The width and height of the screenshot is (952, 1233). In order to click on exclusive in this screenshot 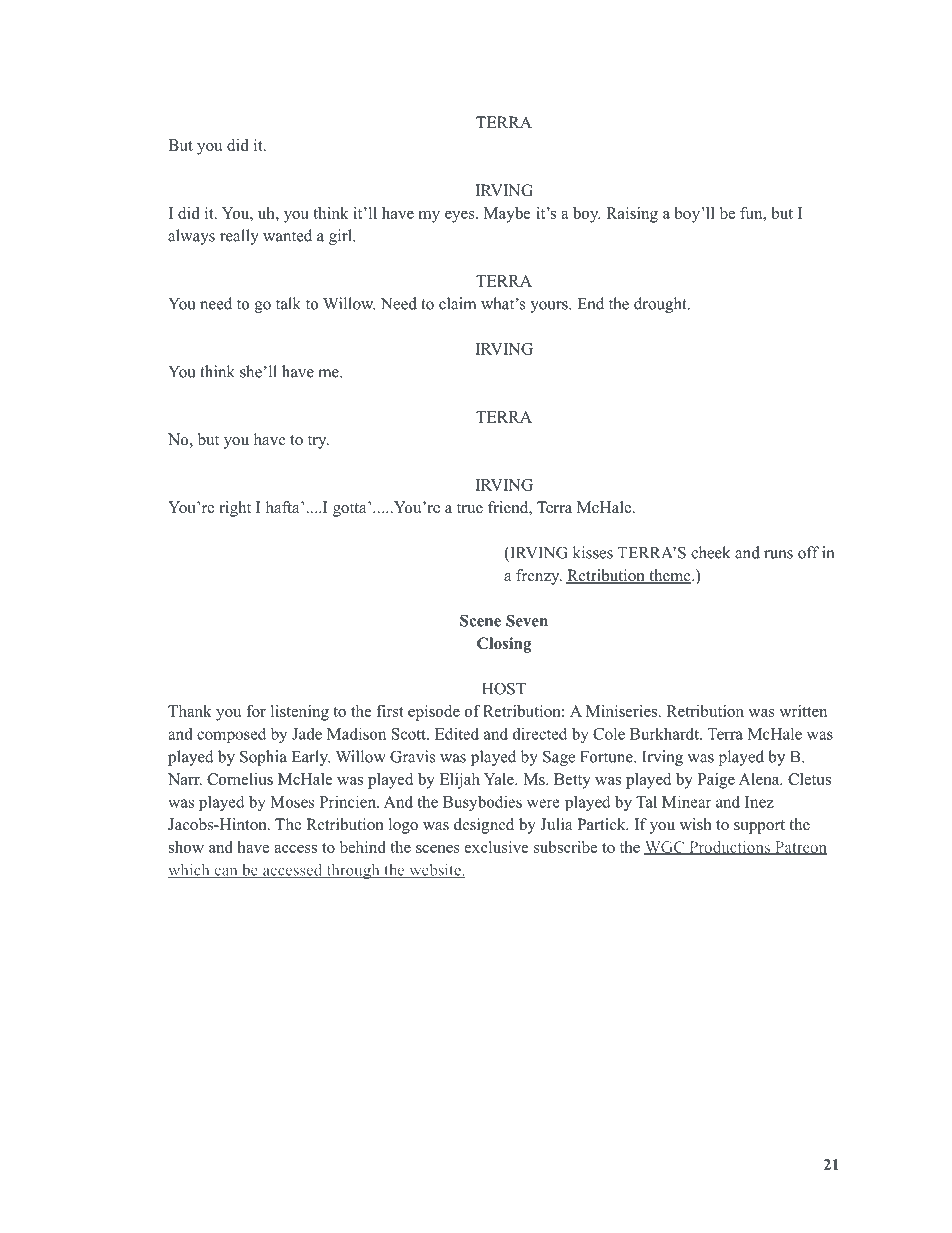, I will do `click(497, 847)`.
